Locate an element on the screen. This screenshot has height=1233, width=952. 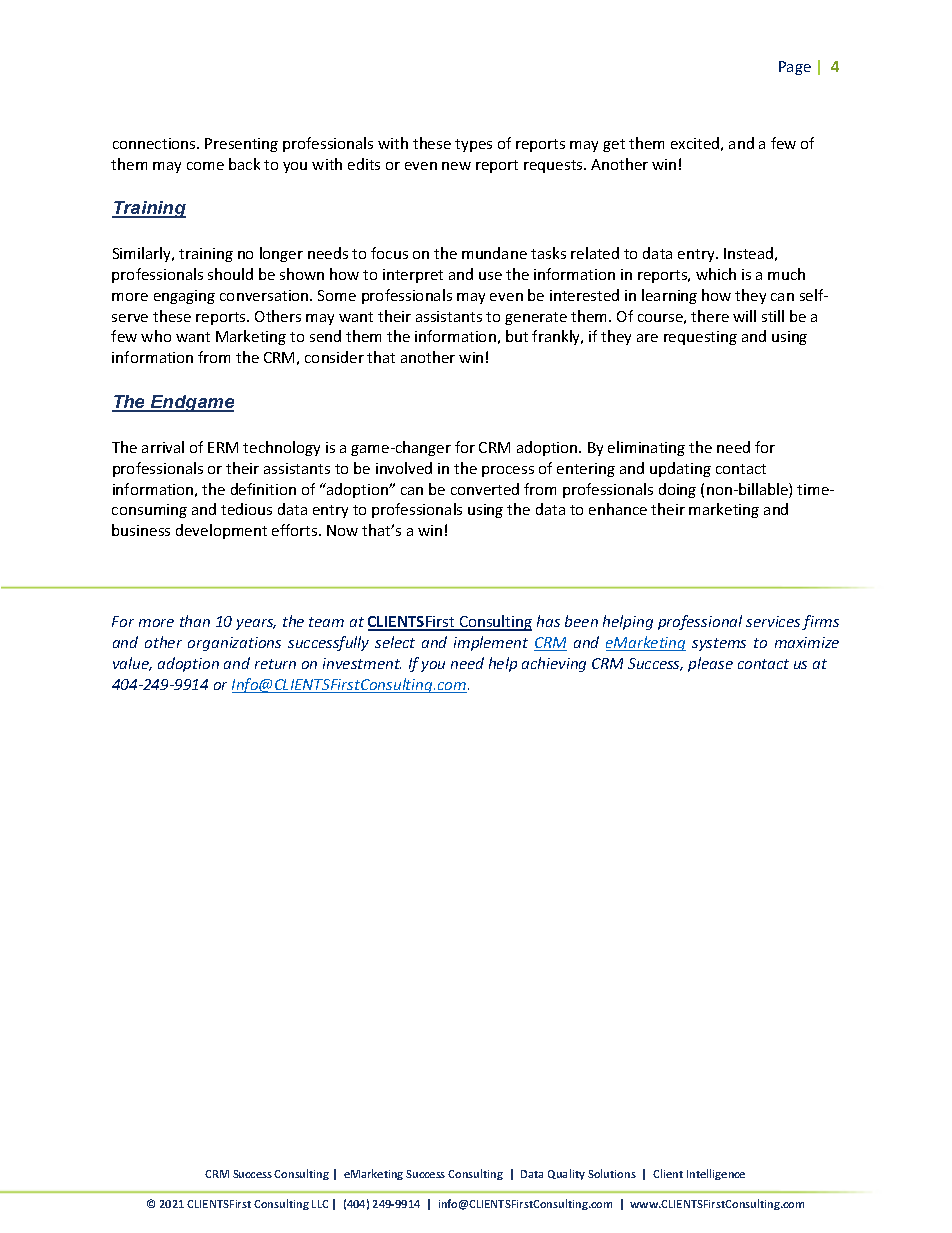
LLC is located at coordinates (320, 1204).
